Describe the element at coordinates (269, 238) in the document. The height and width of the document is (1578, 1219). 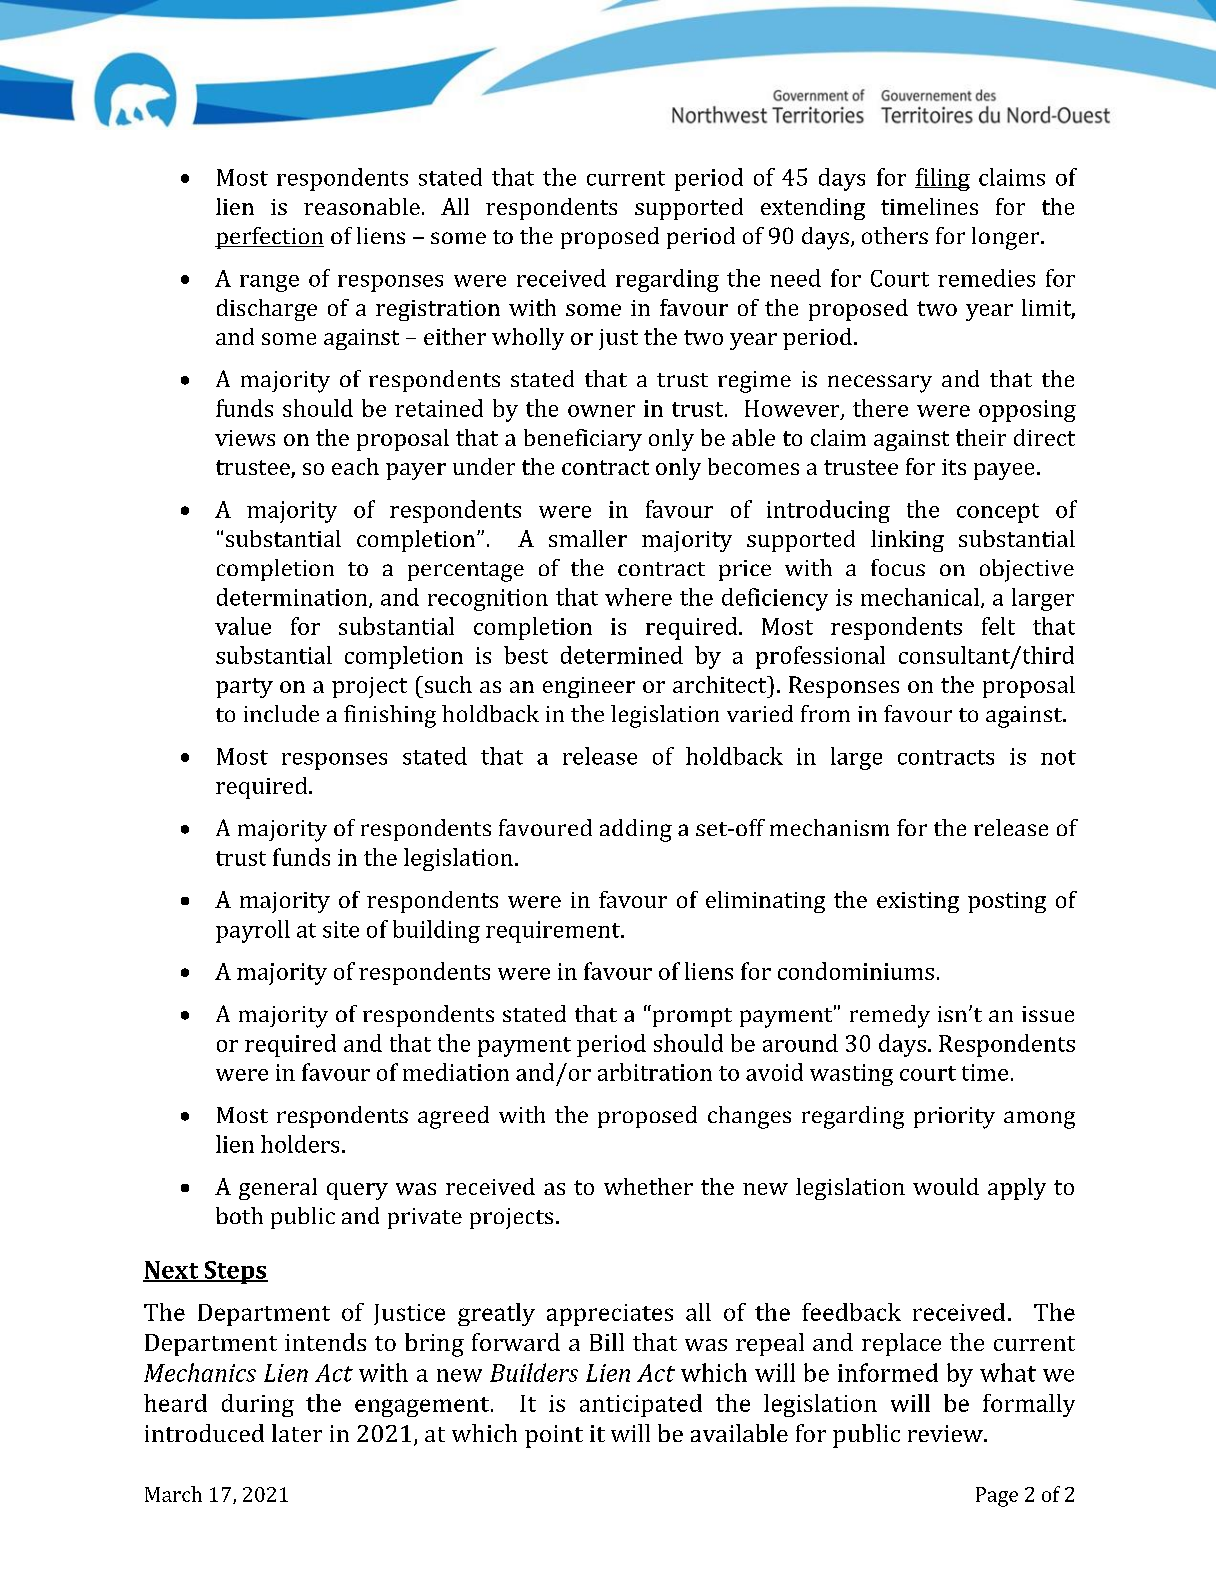
I see `perfection` at that location.
